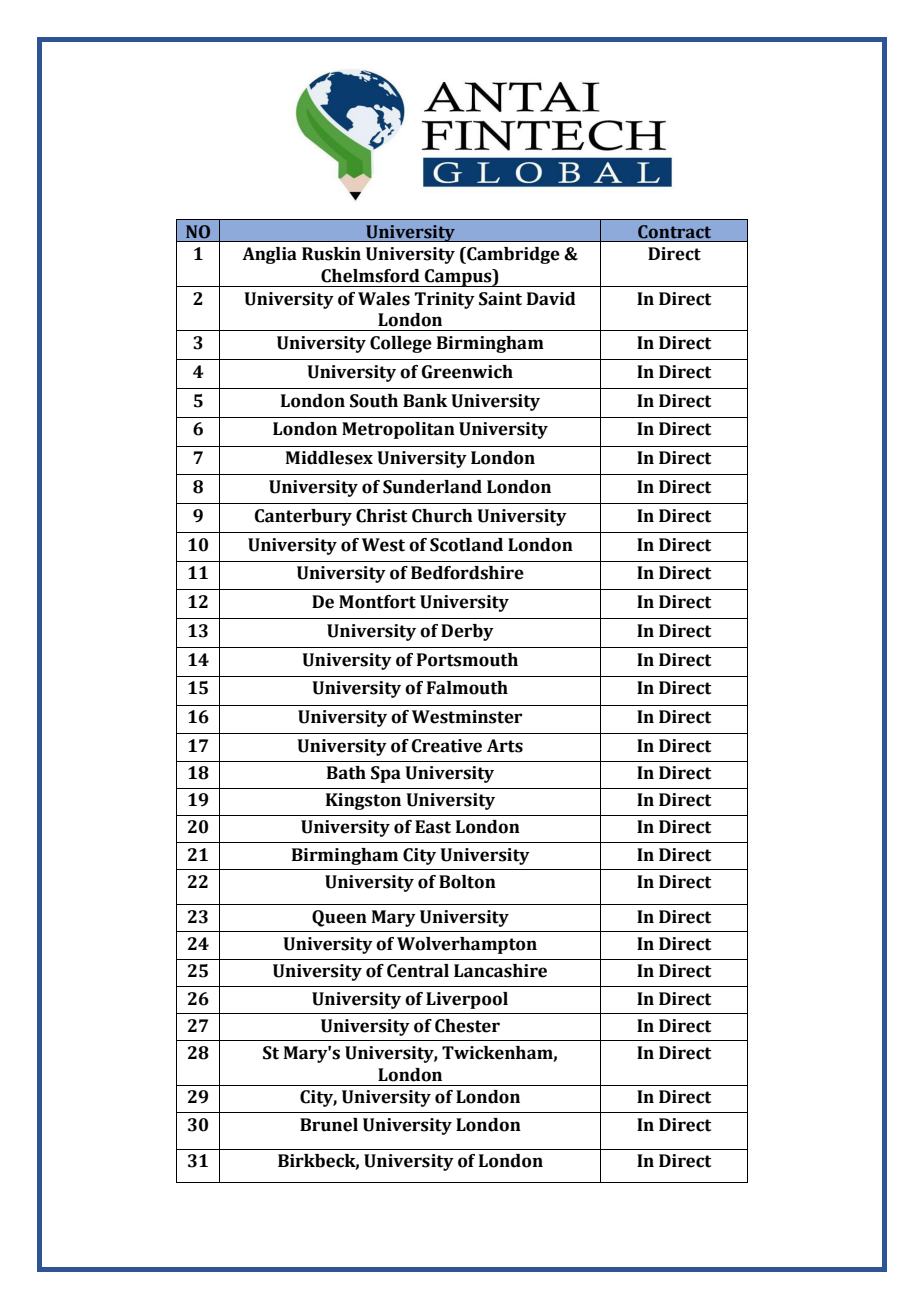 The image size is (924, 1309). Describe the element at coordinates (329, 1125) in the document. I see `Brunel` at that location.
